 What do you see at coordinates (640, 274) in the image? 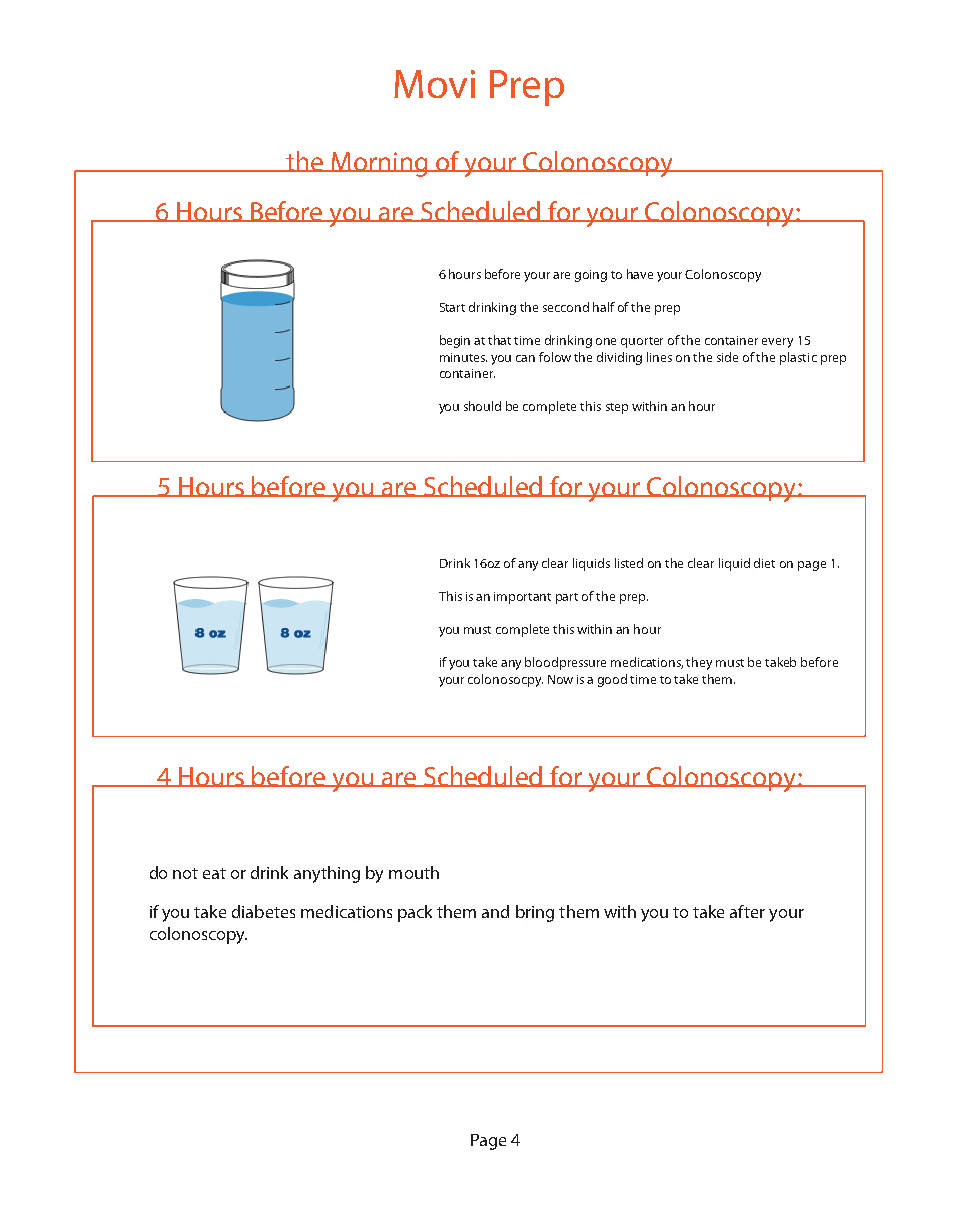
I see `have` at bounding box center [640, 274].
